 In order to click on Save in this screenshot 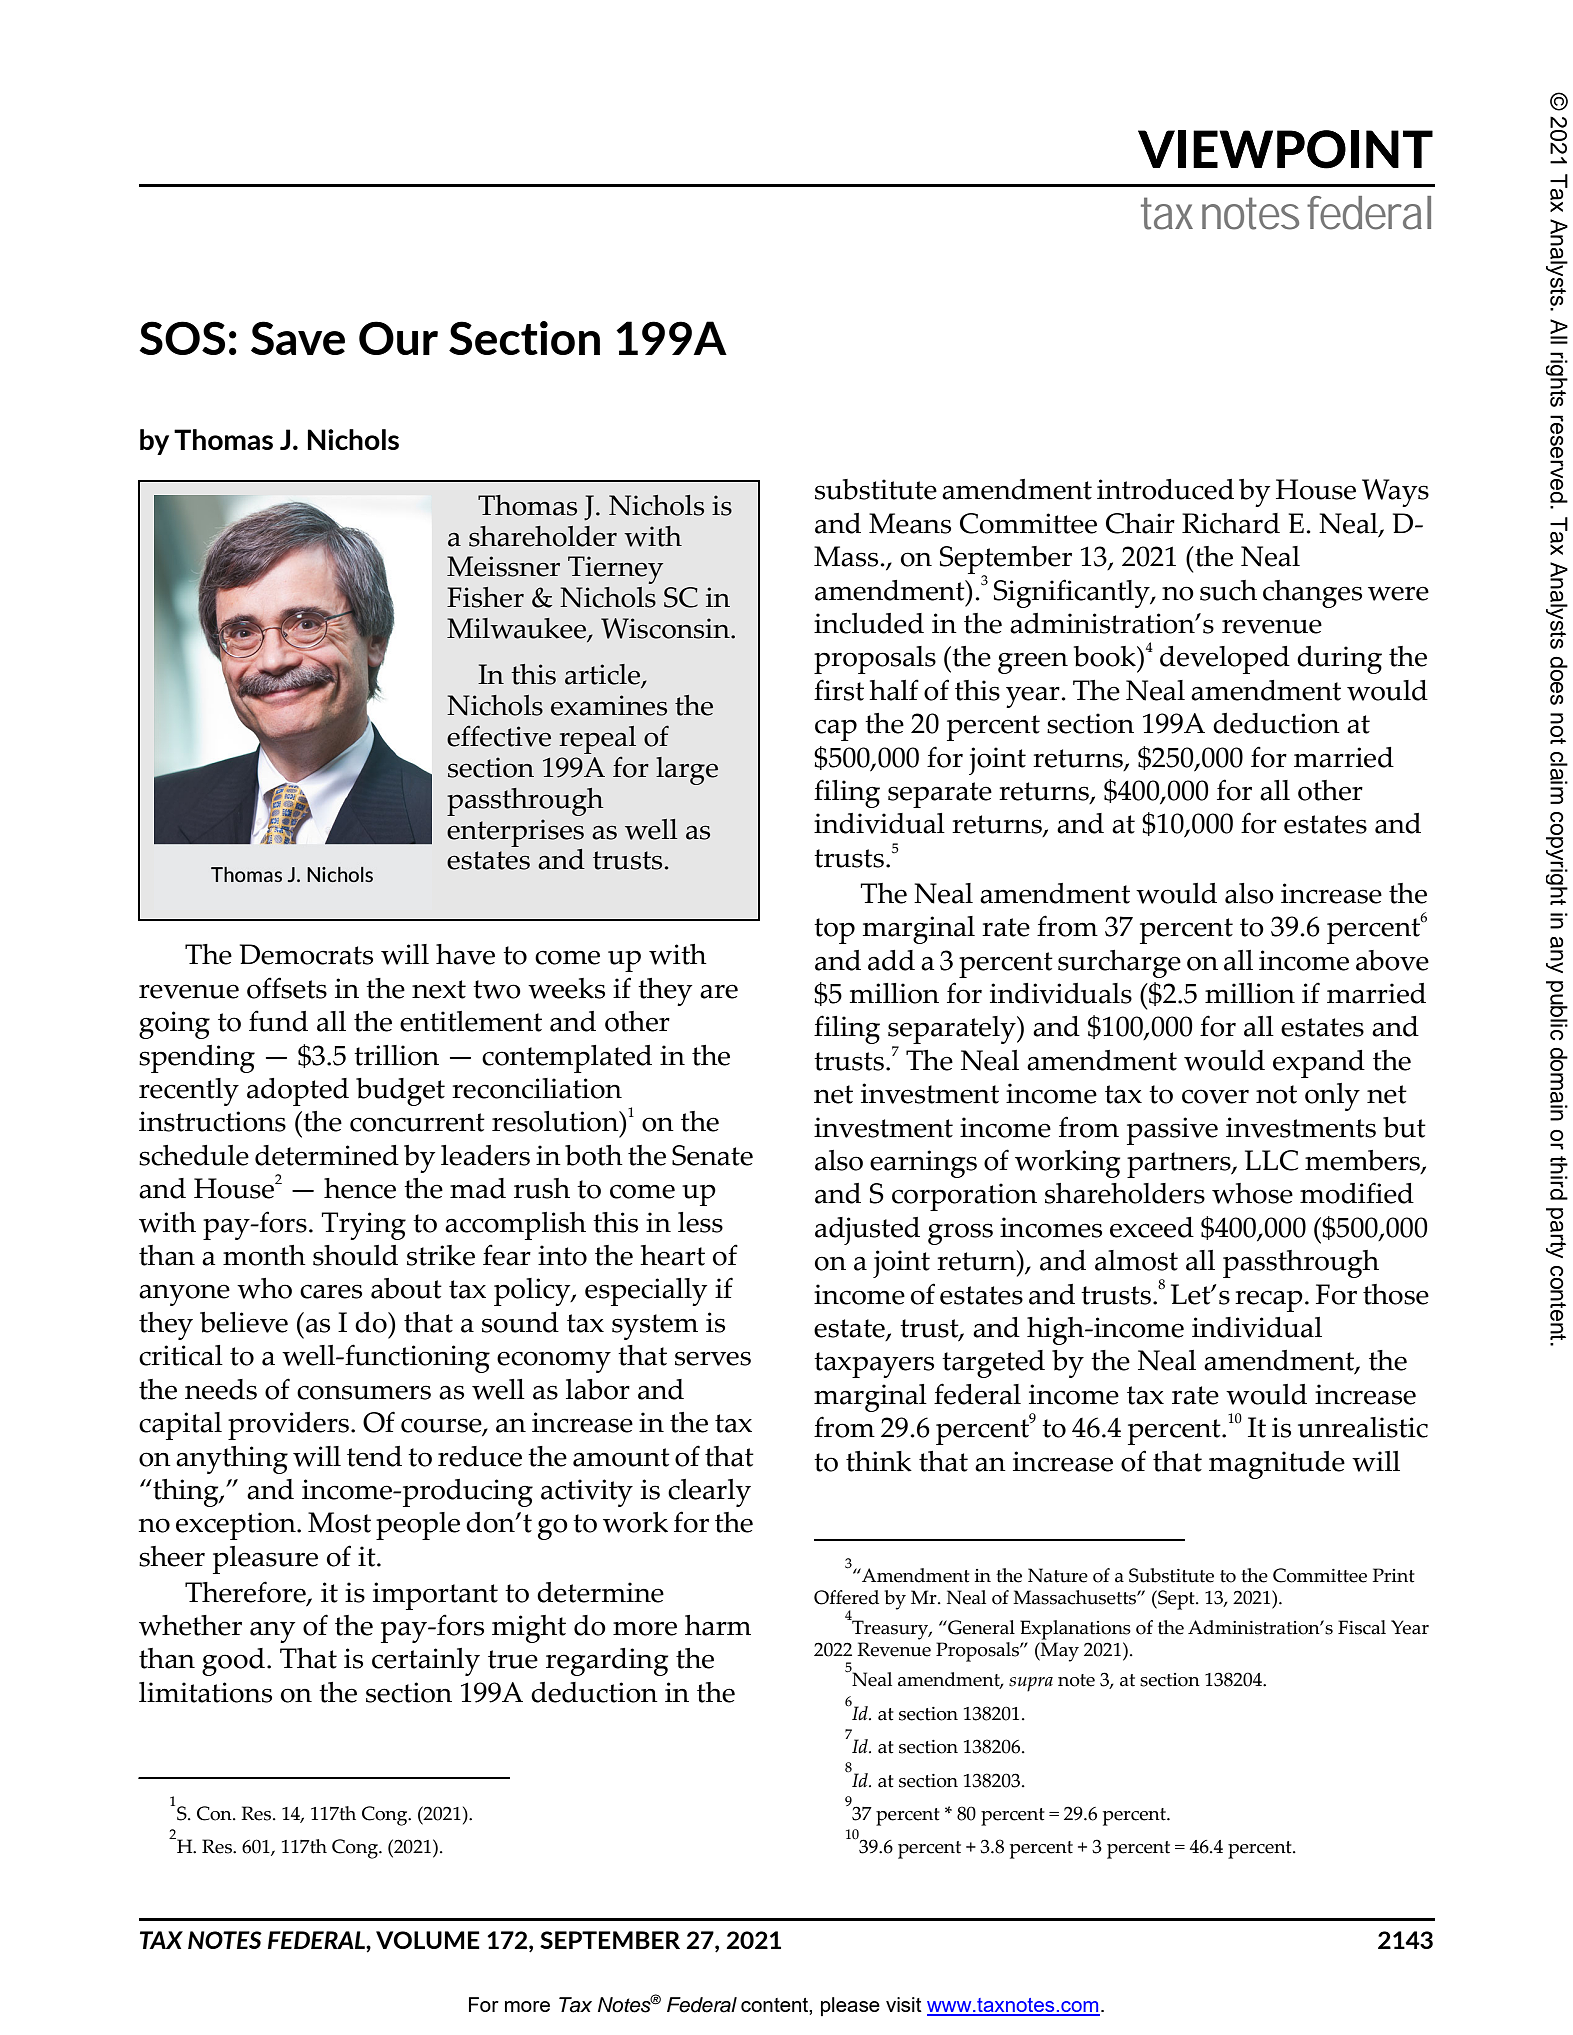, I will do `click(298, 338)`.
